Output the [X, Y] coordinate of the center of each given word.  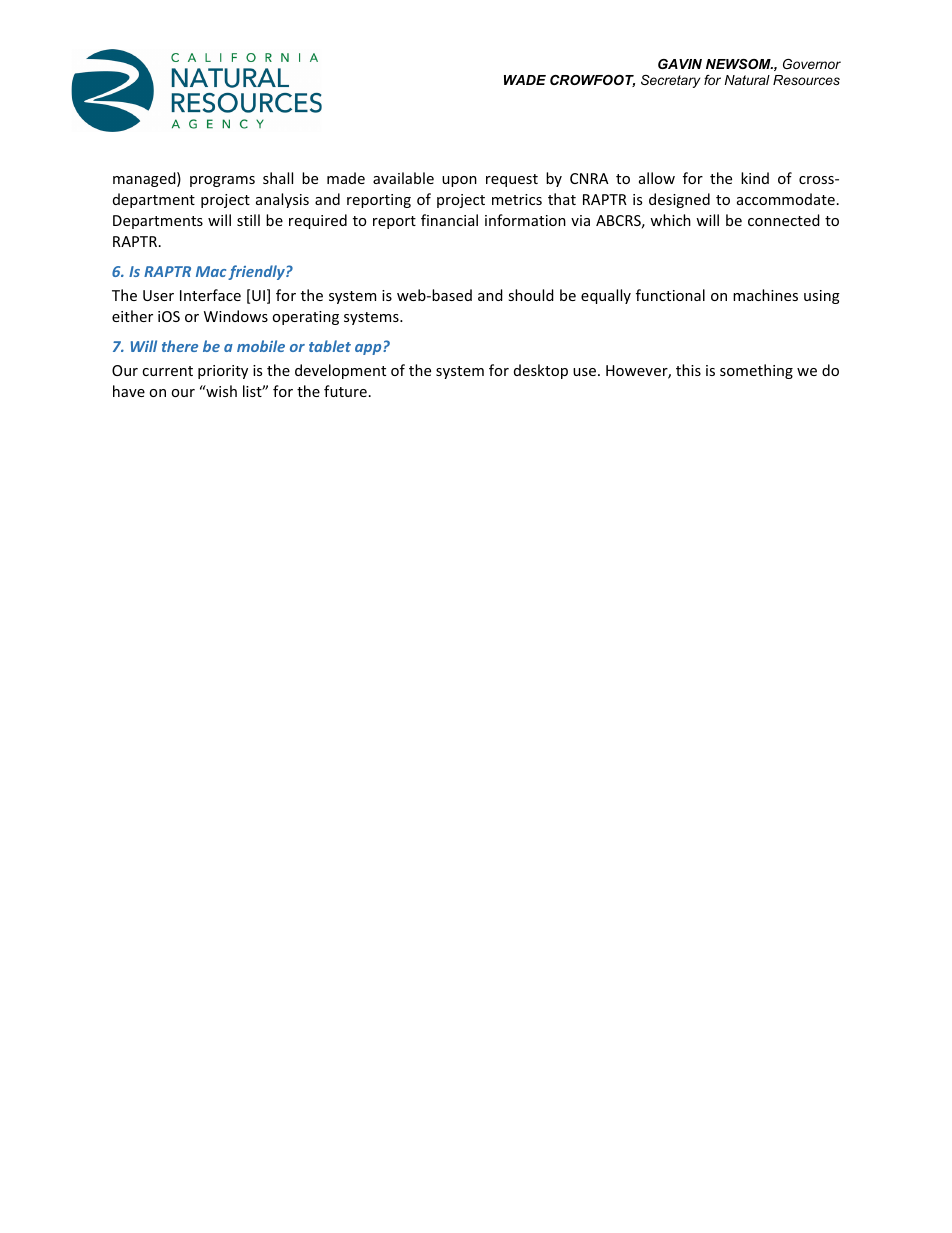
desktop [541, 371]
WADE [525, 80]
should [531, 295]
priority [223, 372]
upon [459, 181]
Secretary [670, 81]
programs [222, 181]
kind [755, 178]
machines [765, 295]
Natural [747, 80]
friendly [257, 272]
